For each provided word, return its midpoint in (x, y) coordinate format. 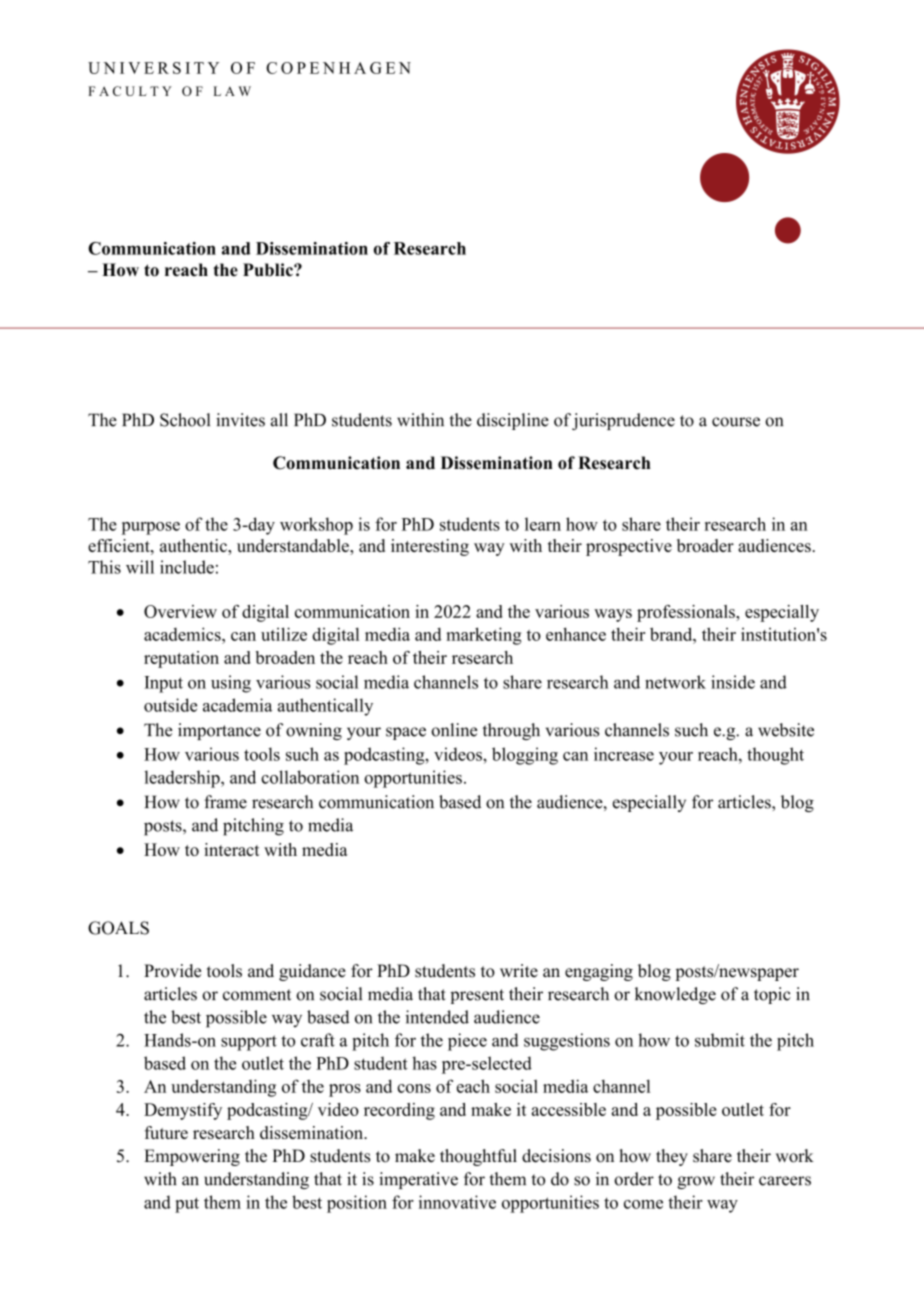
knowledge (675, 995)
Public (269, 270)
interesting (430, 547)
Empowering (192, 1157)
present (477, 996)
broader (705, 545)
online (454, 730)
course (736, 422)
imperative (418, 1180)
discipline (513, 421)
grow (696, 1182)
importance (219, 731)
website (786, 730)
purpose (150, 528)
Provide (172, 971)
